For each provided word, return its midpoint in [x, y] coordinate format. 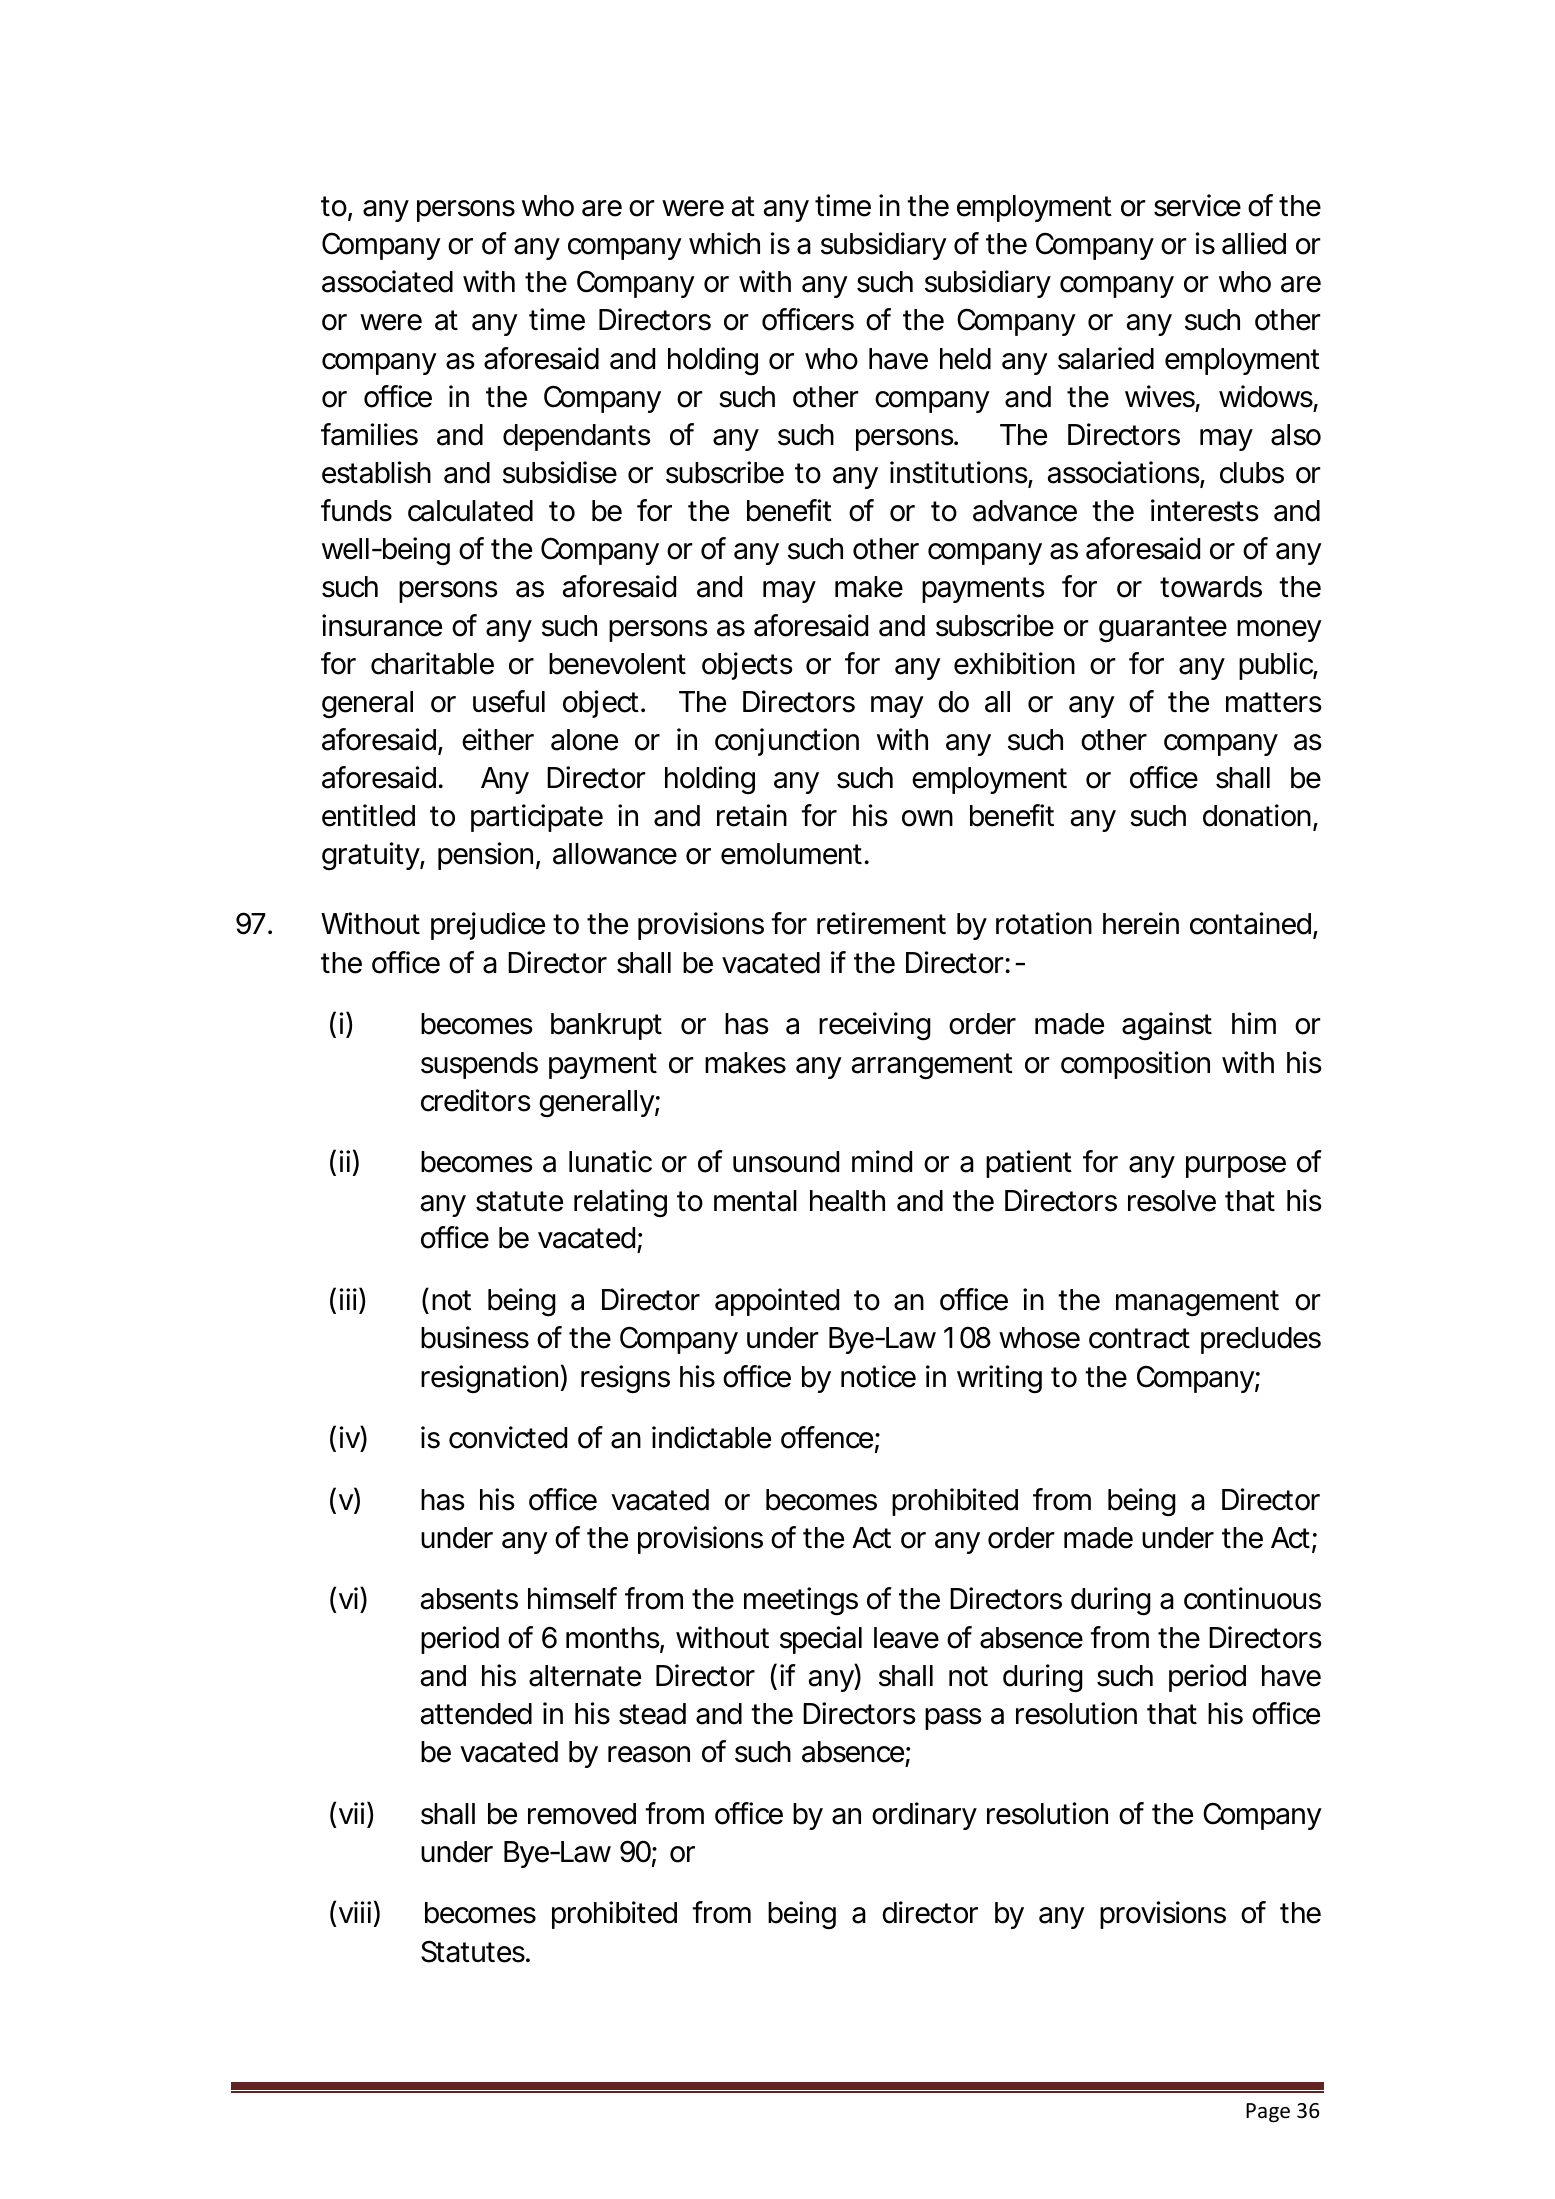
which [724, 243]
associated [387, 281]
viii [355, 1912]
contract [1139, 1338]
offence [827, 1437]
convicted [508, 1437]
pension [485, 856]
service [1197, 205]
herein [1141, 923]
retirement [881, 923]
